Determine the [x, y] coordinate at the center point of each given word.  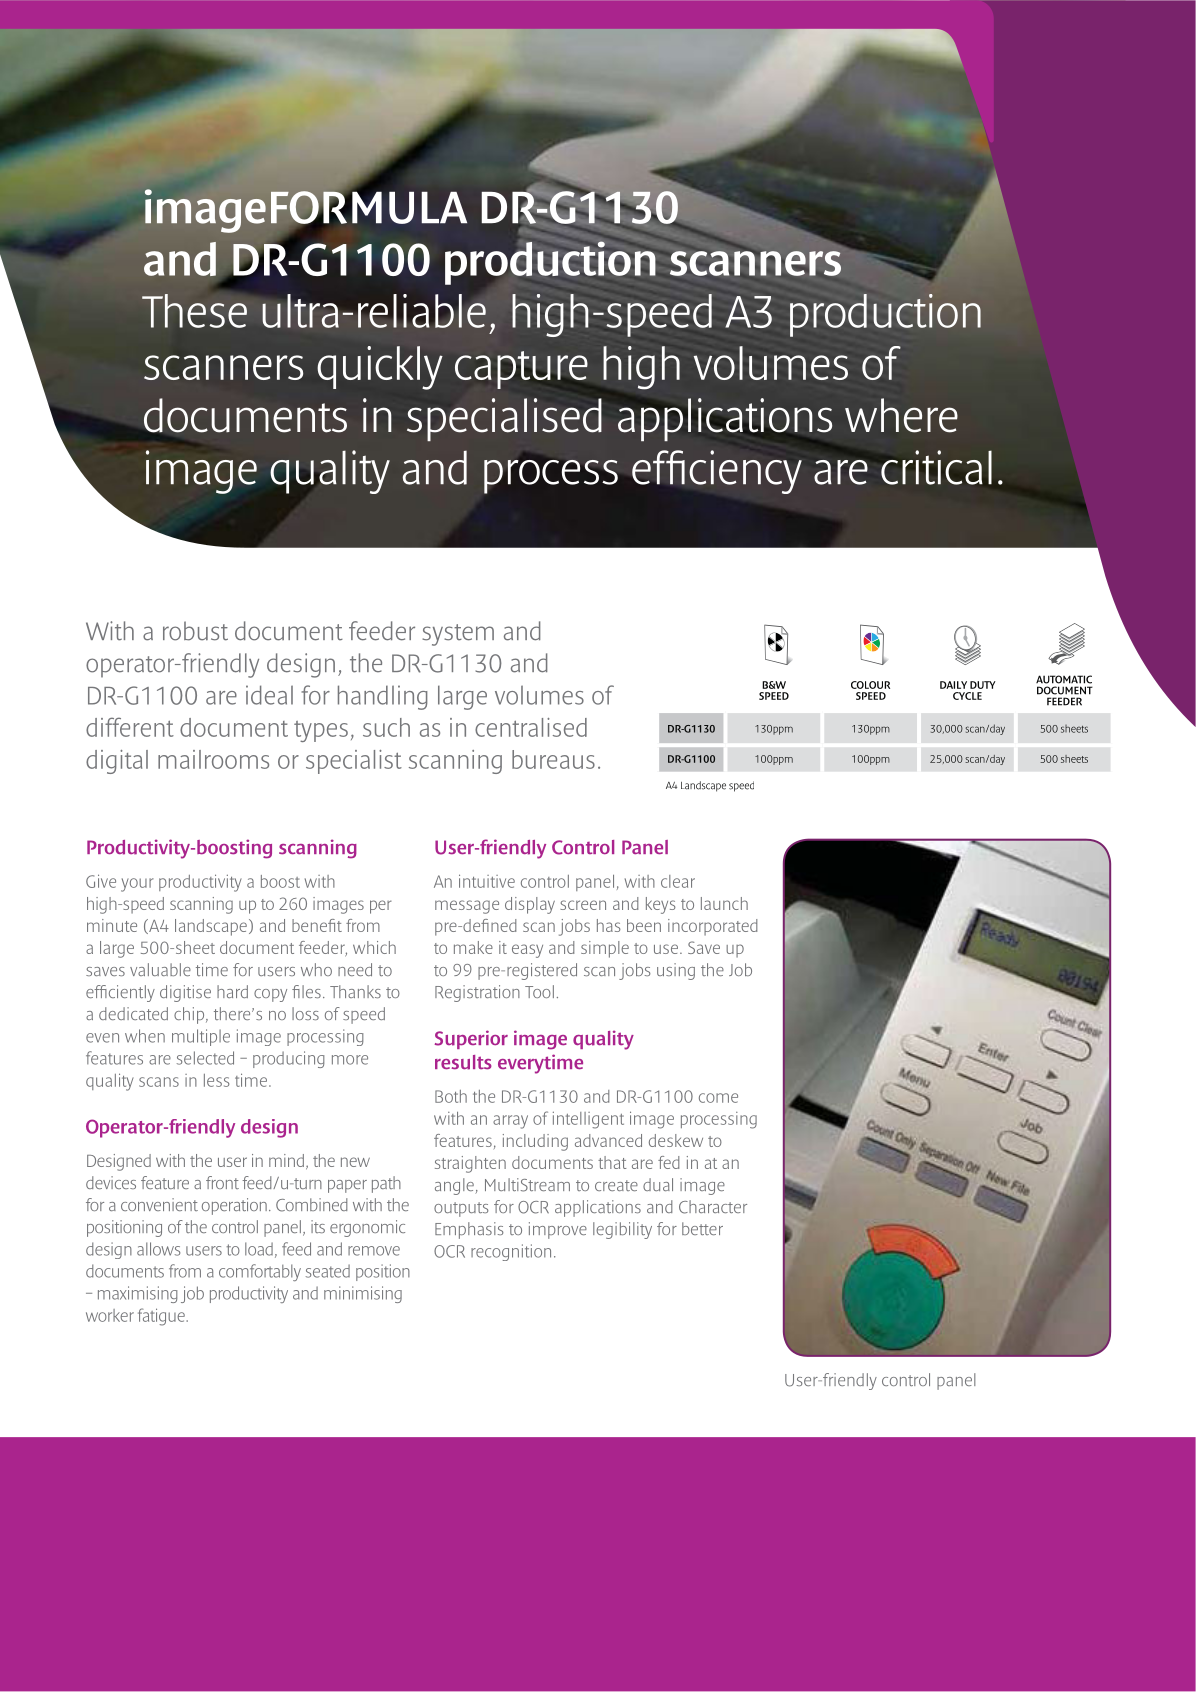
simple [605, 949]
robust [195, 631]
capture [521, 370]
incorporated [712, 927]
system [458, 635]
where [901, 415]
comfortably [260, 1272]
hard [232, 991]
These [194, 311]
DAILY [953, 685]
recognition [511, 1252]
